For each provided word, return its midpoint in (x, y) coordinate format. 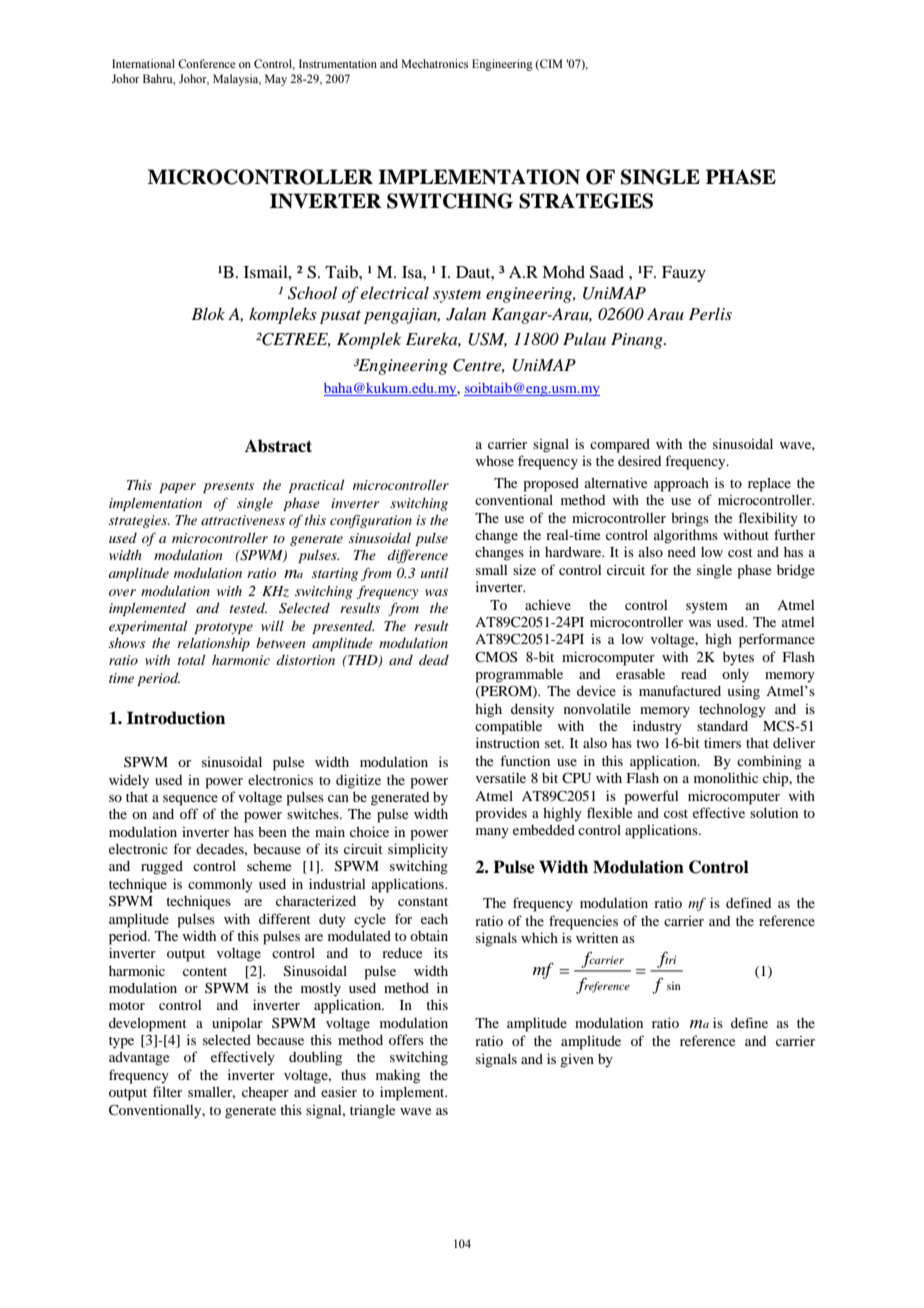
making (398, 1076)
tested (248, 607)
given (577, 1061)
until (434, 572)
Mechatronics (434, 63)
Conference (206, 63)
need (682, 552)
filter (167, 1091)
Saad (607, 272)
